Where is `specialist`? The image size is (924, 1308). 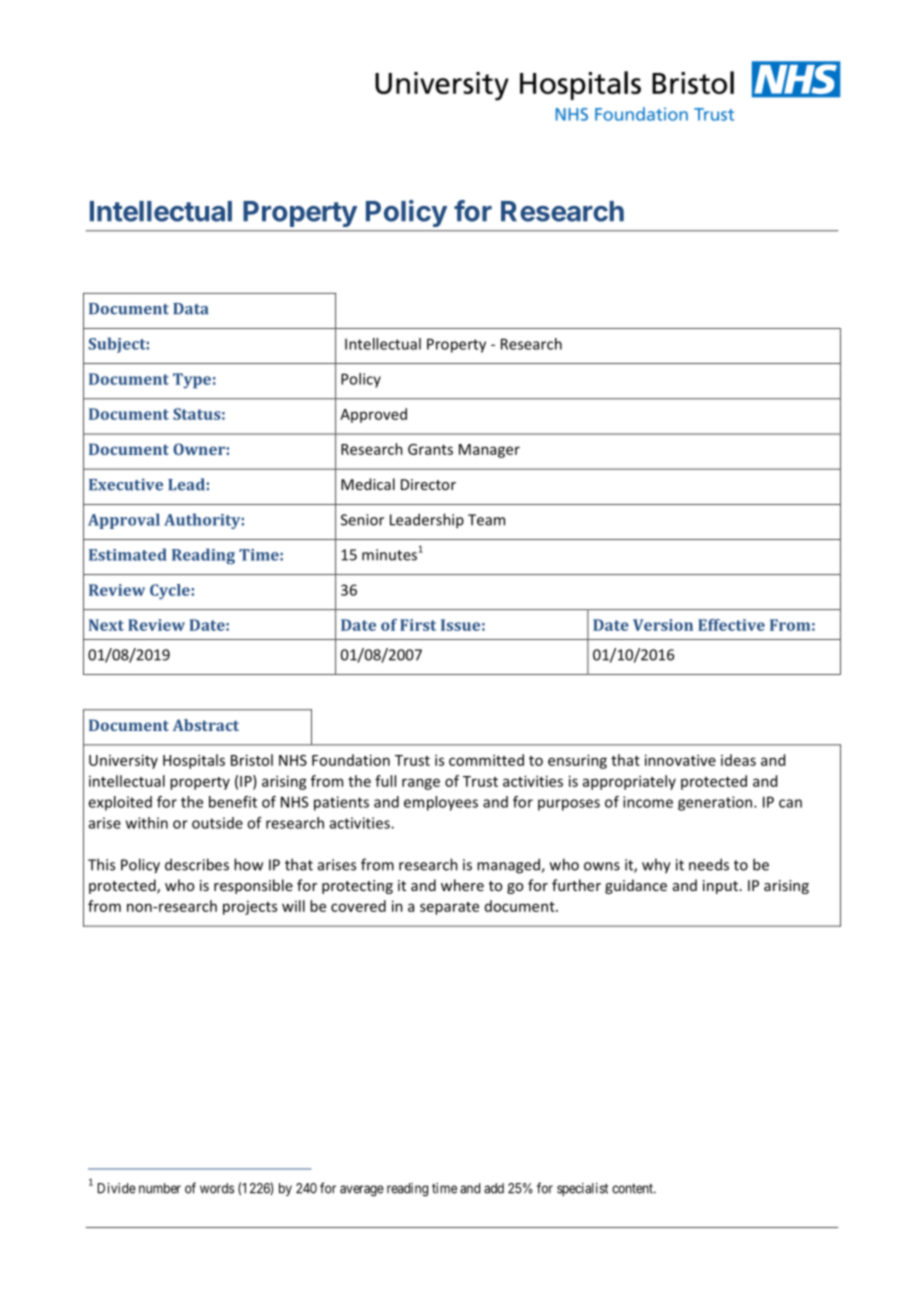 specialist is located at coordinates (582, 1189).
